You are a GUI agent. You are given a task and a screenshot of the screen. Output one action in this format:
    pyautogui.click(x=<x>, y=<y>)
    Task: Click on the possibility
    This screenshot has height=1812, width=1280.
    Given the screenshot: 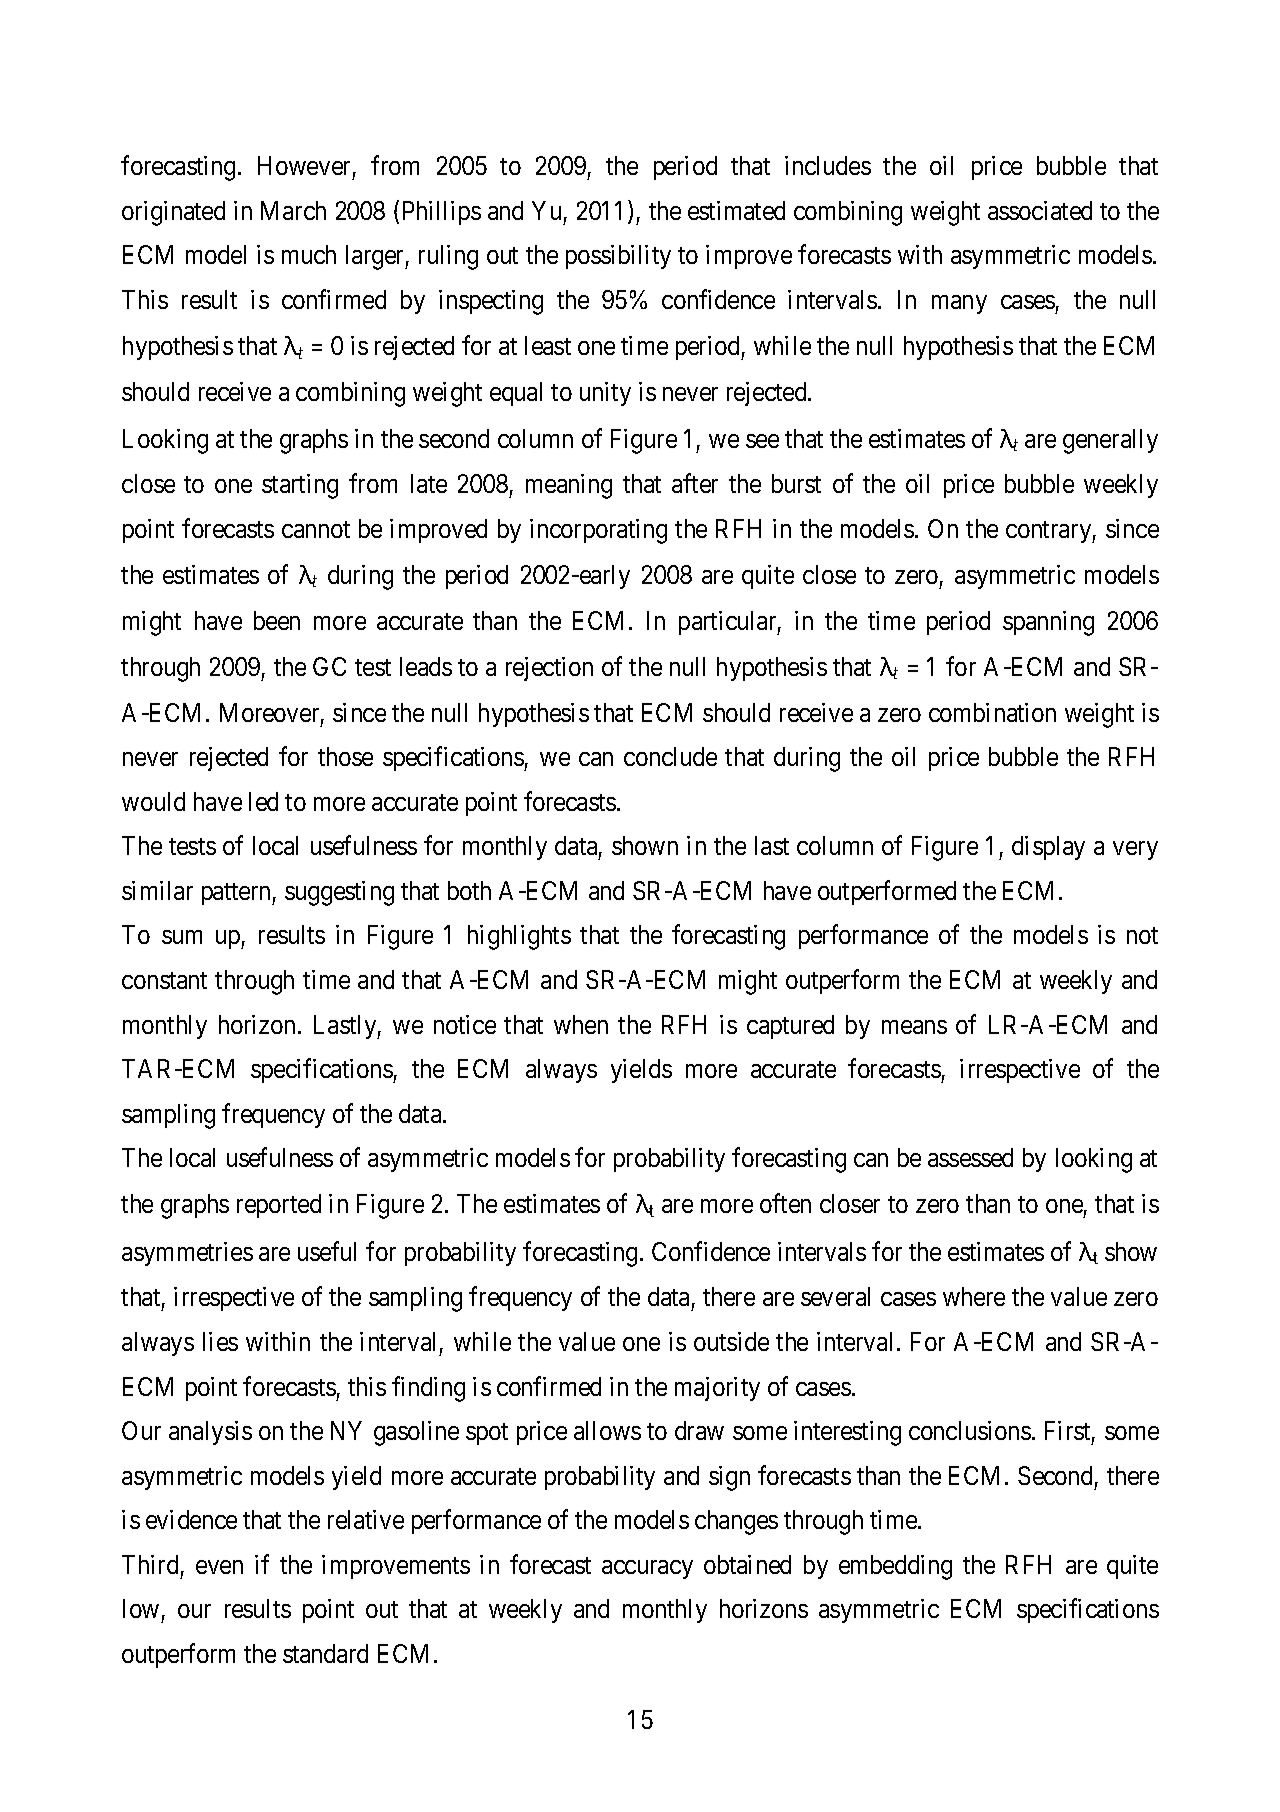 What is the action you would take?
    pyautogui.click(x=618, y=257)
